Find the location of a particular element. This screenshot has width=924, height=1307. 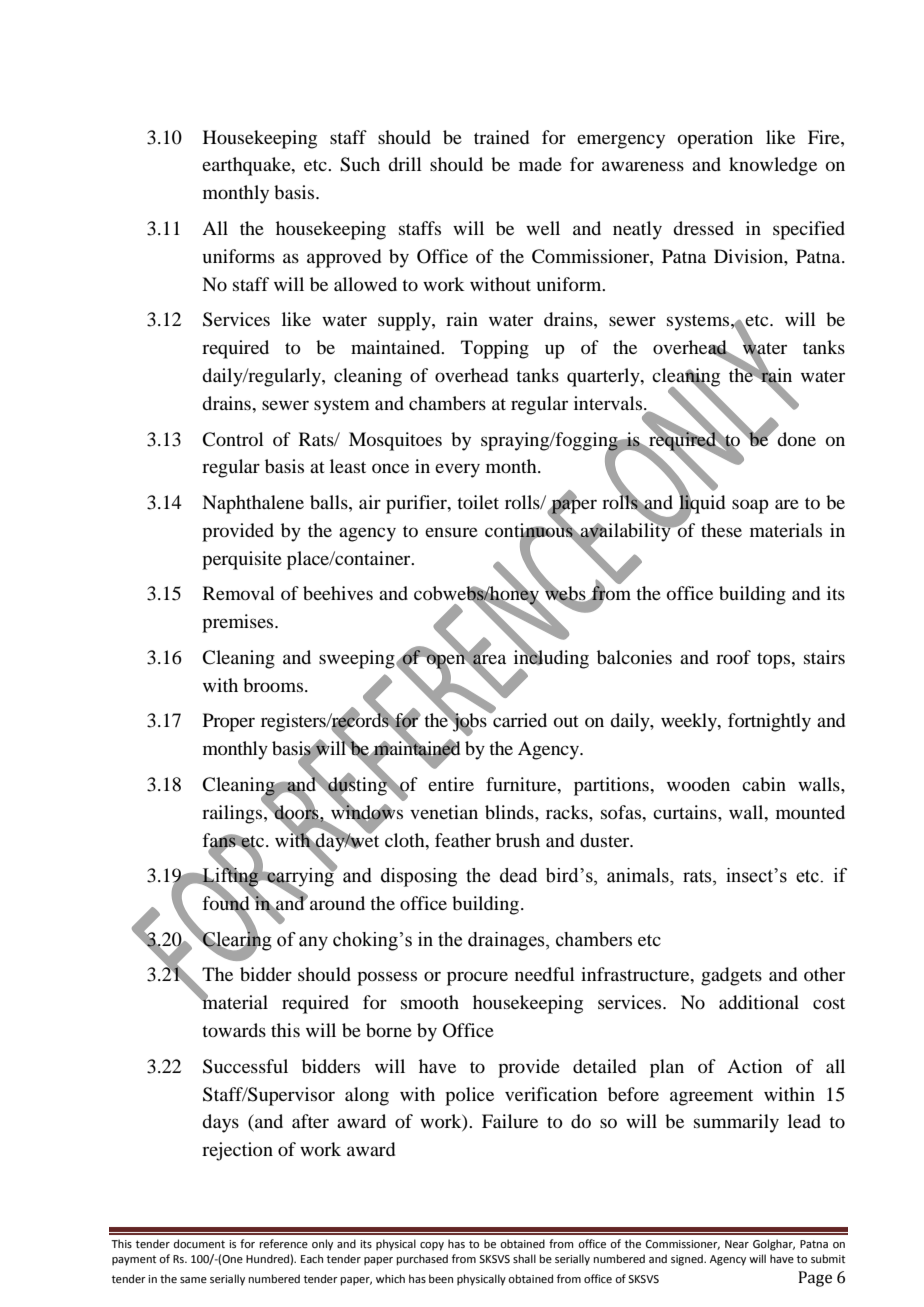

earthquake is located at coordinates (247, 166).
